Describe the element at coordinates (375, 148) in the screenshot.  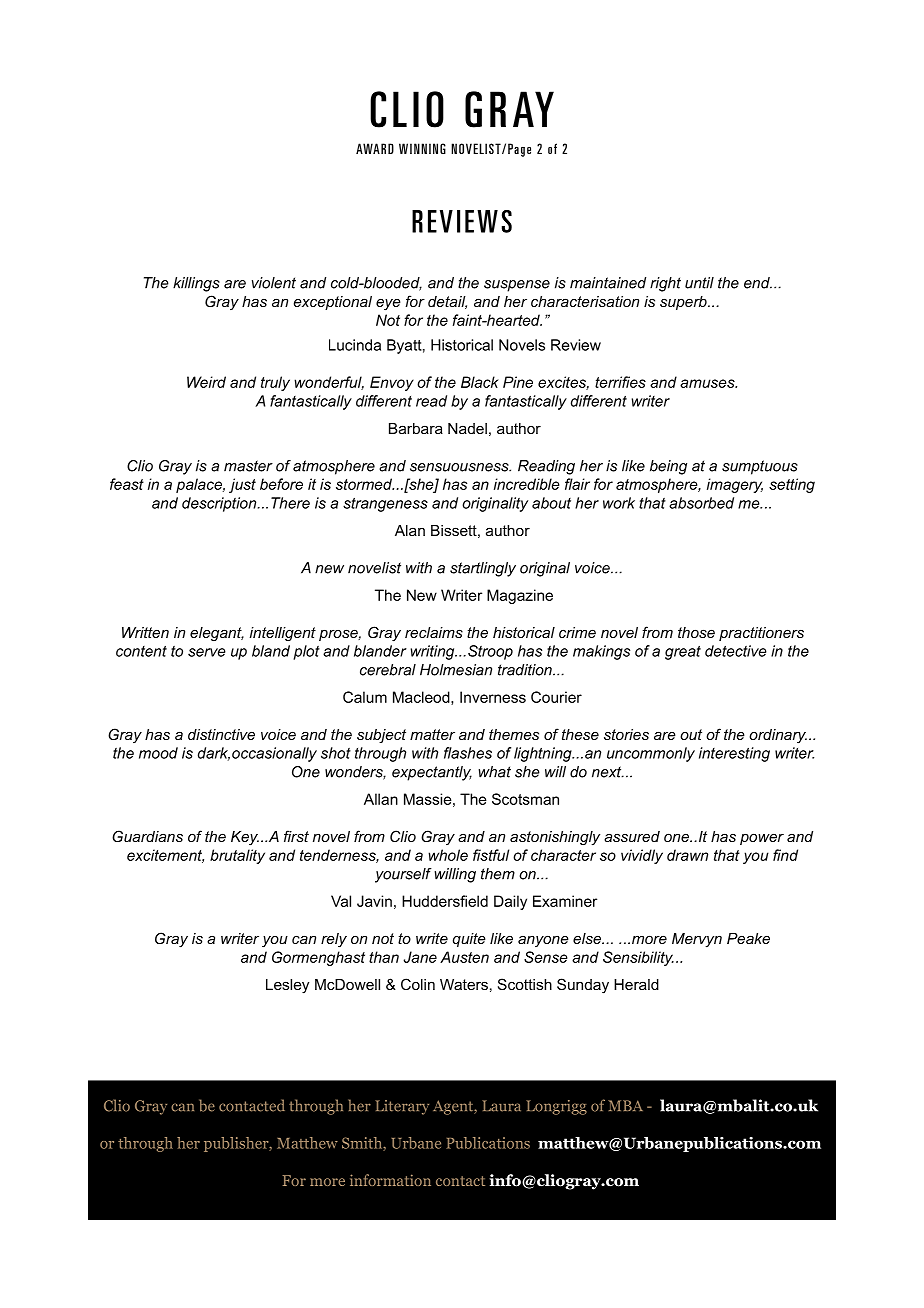
I see `AWARD` at that location.
